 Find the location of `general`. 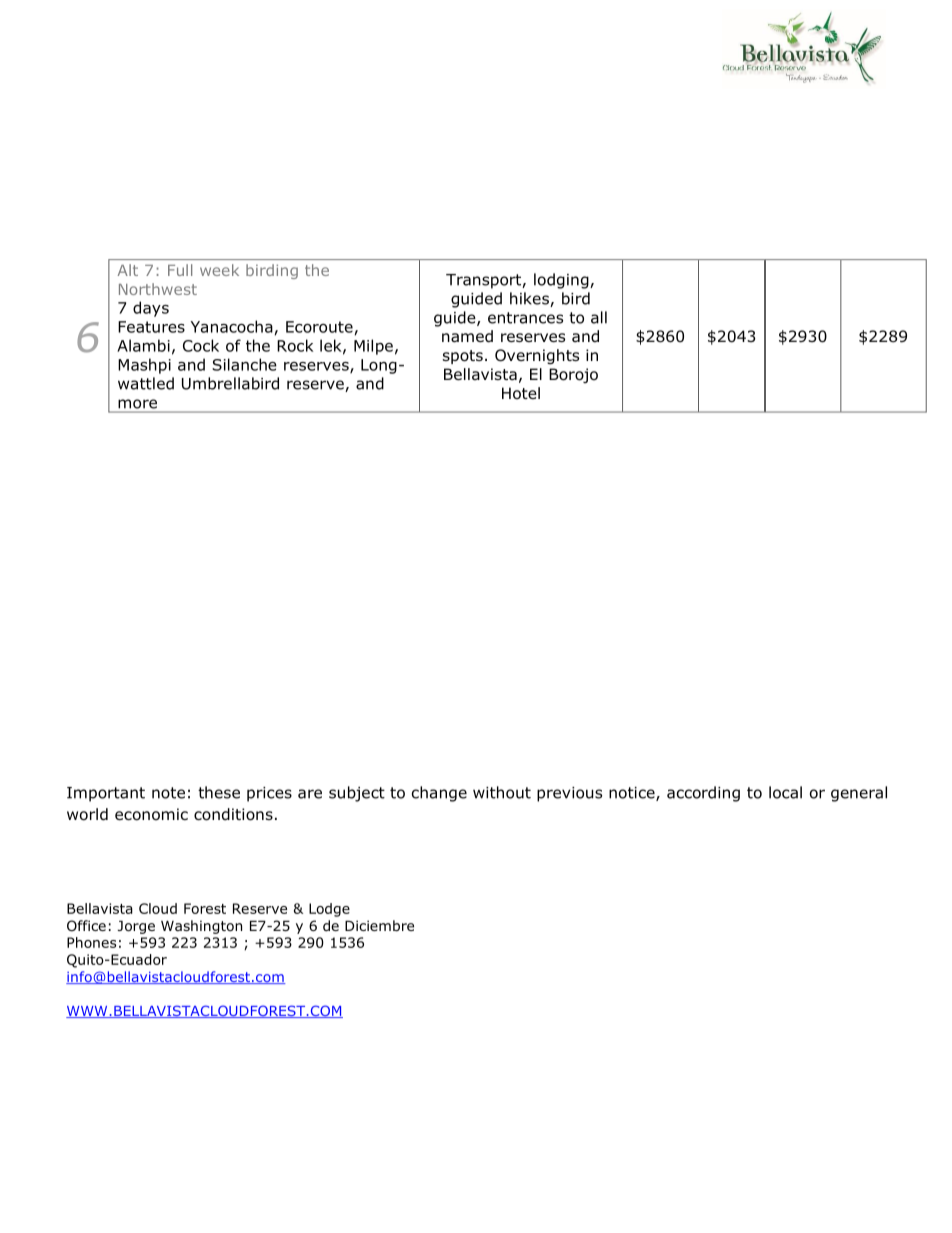

general is located at coordinates (859, 794).
